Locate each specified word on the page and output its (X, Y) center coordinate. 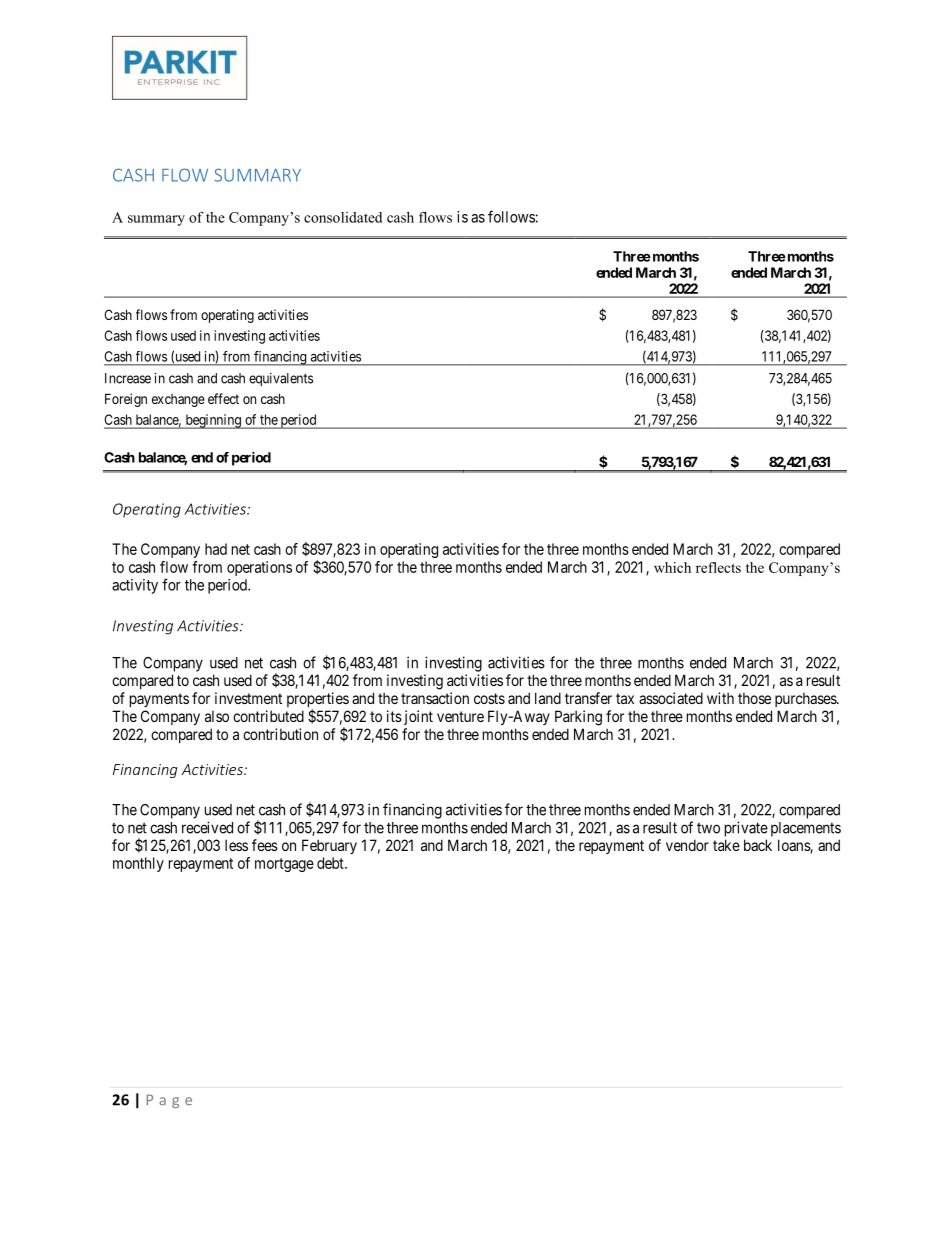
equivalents (281, 379)
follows (511, 216)
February (329, 846)
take (726, 845)
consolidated (343, 217)
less (236, 845)
